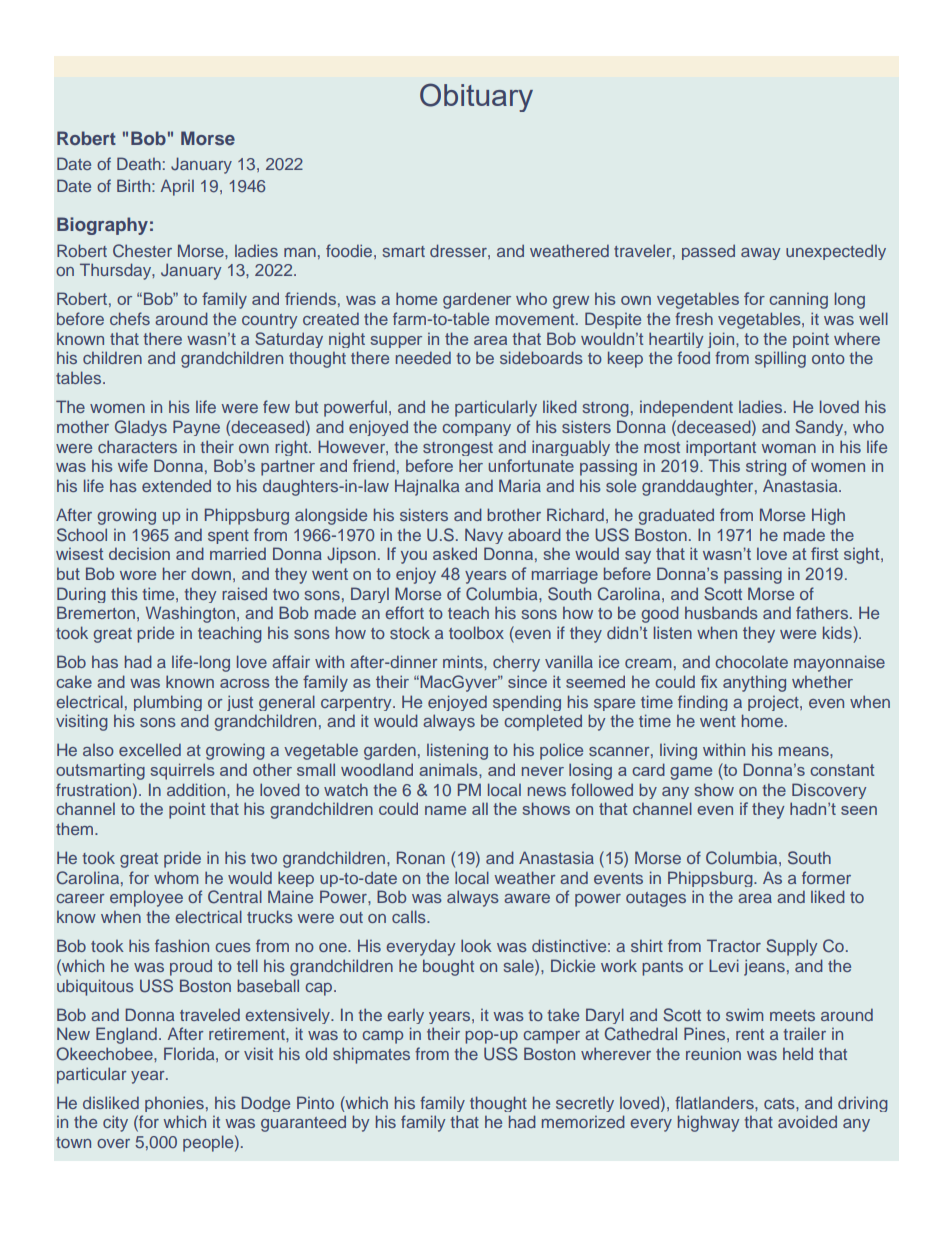 The width and height of the document is (952, 1233). Describe the element at coordinates (476, 97) in the document. I see `Obituary` at that location.
